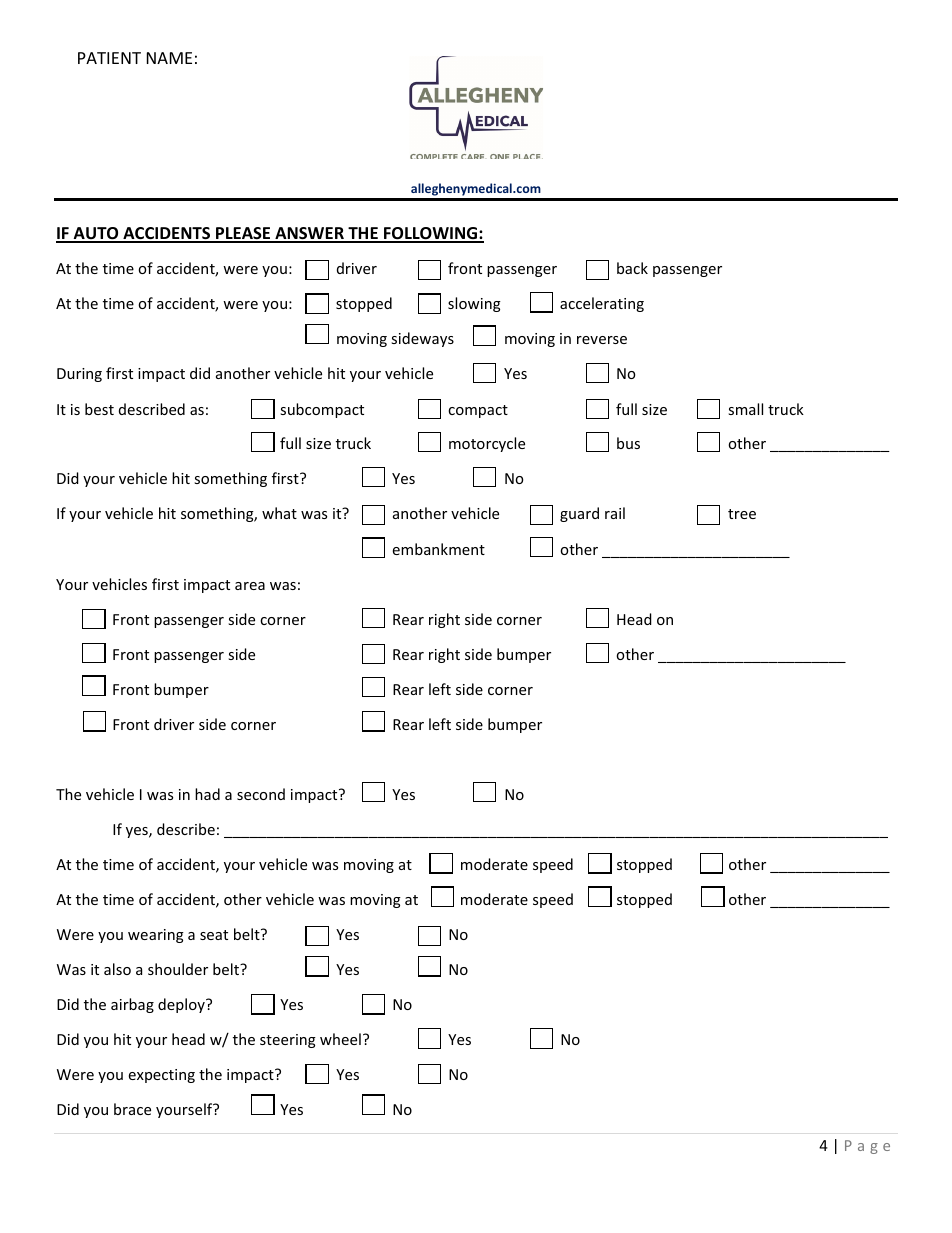 This page has width=952, height=1233. Describe the element at coordinates (439, 549) in the page. I see `embankment` at that location.
